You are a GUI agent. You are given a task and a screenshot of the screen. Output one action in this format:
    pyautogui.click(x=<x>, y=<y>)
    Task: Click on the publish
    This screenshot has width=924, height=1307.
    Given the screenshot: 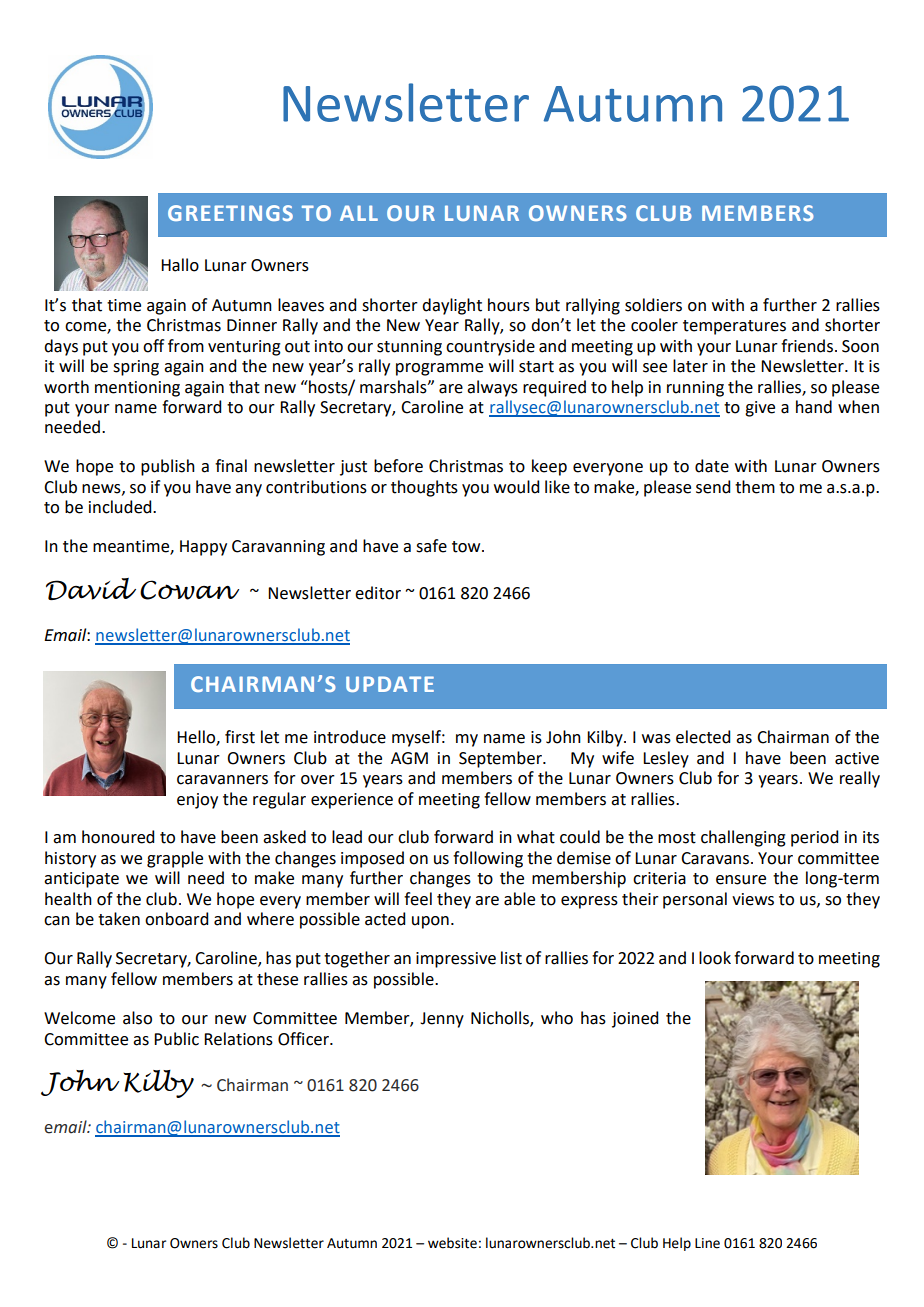 What is the action you would take?
    pyautogui.click(x=168, y=467)
